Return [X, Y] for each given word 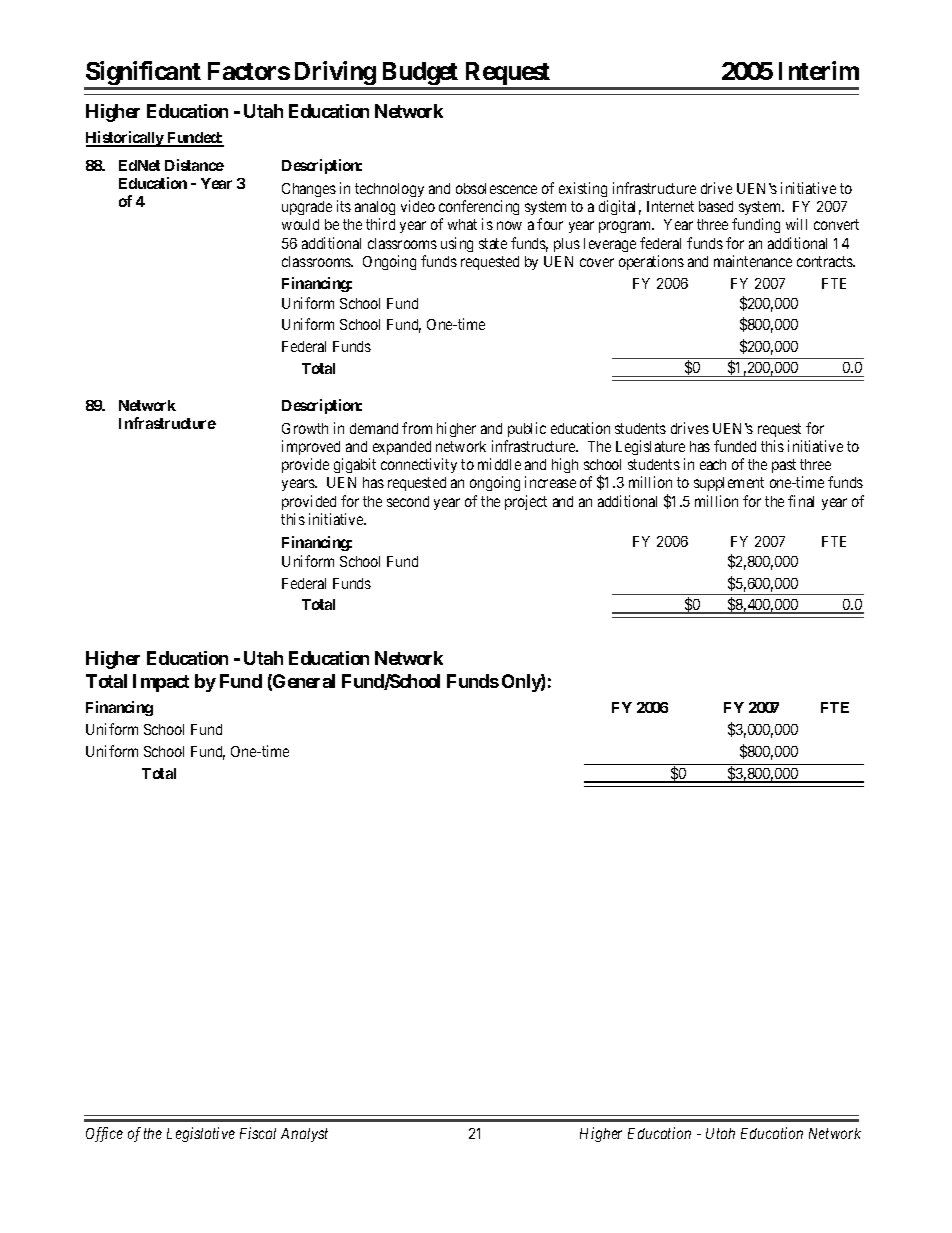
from [417, 428]
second [408, 501]
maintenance [753, 261]
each [713, 464]
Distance [194, 165]
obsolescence [496, 188]
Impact [161, 683]
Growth [305, 428]
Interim [819, 70]
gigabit [355, 465]
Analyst [304, 1135]
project [526, 502]
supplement [729, 484]
